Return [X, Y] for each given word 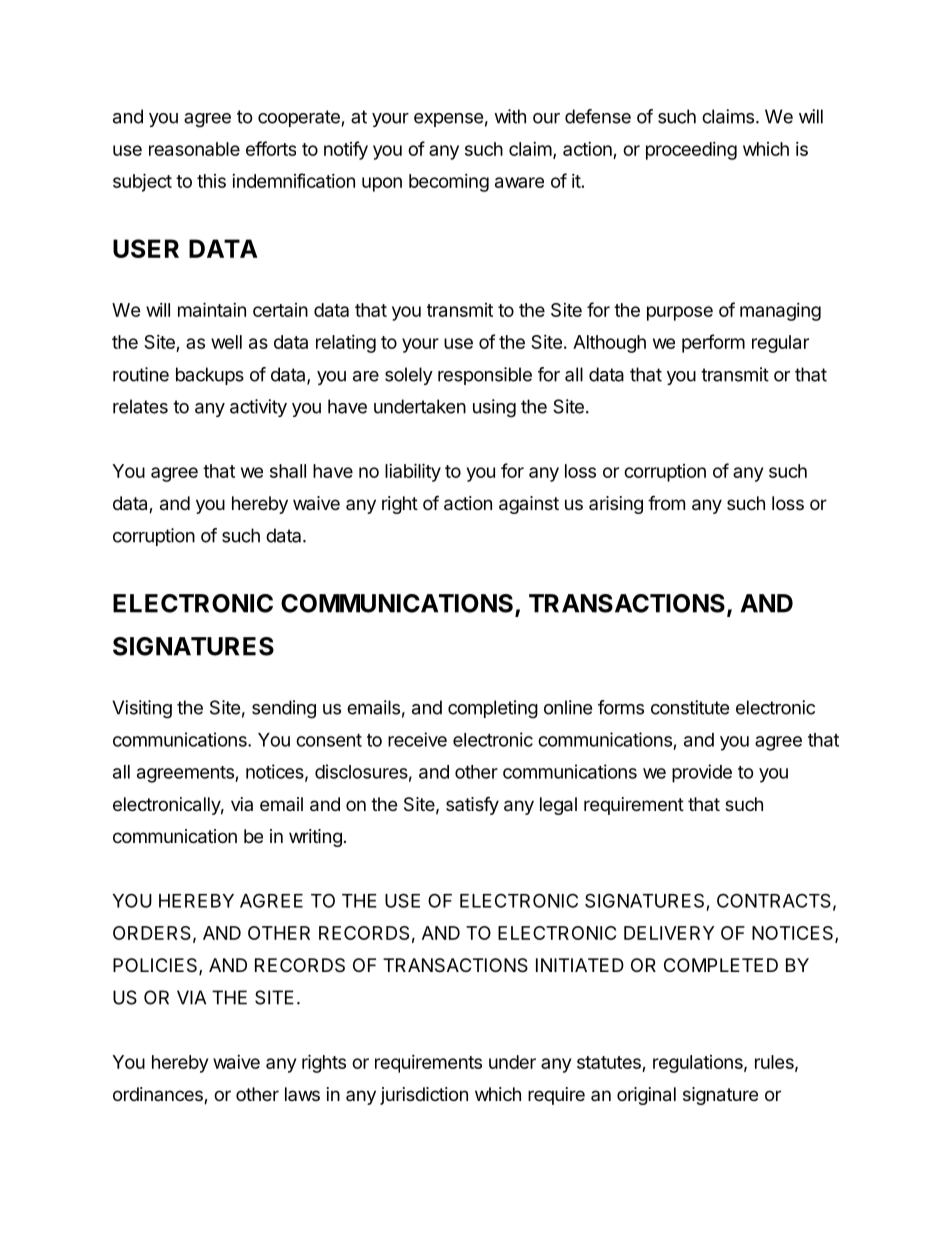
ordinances [159, 1095]
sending [284, 709]
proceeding [691, 151]
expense [448, 120]
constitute [690, 707]
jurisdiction [424, 1096]
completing [493, 709]
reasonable [194, 149]
